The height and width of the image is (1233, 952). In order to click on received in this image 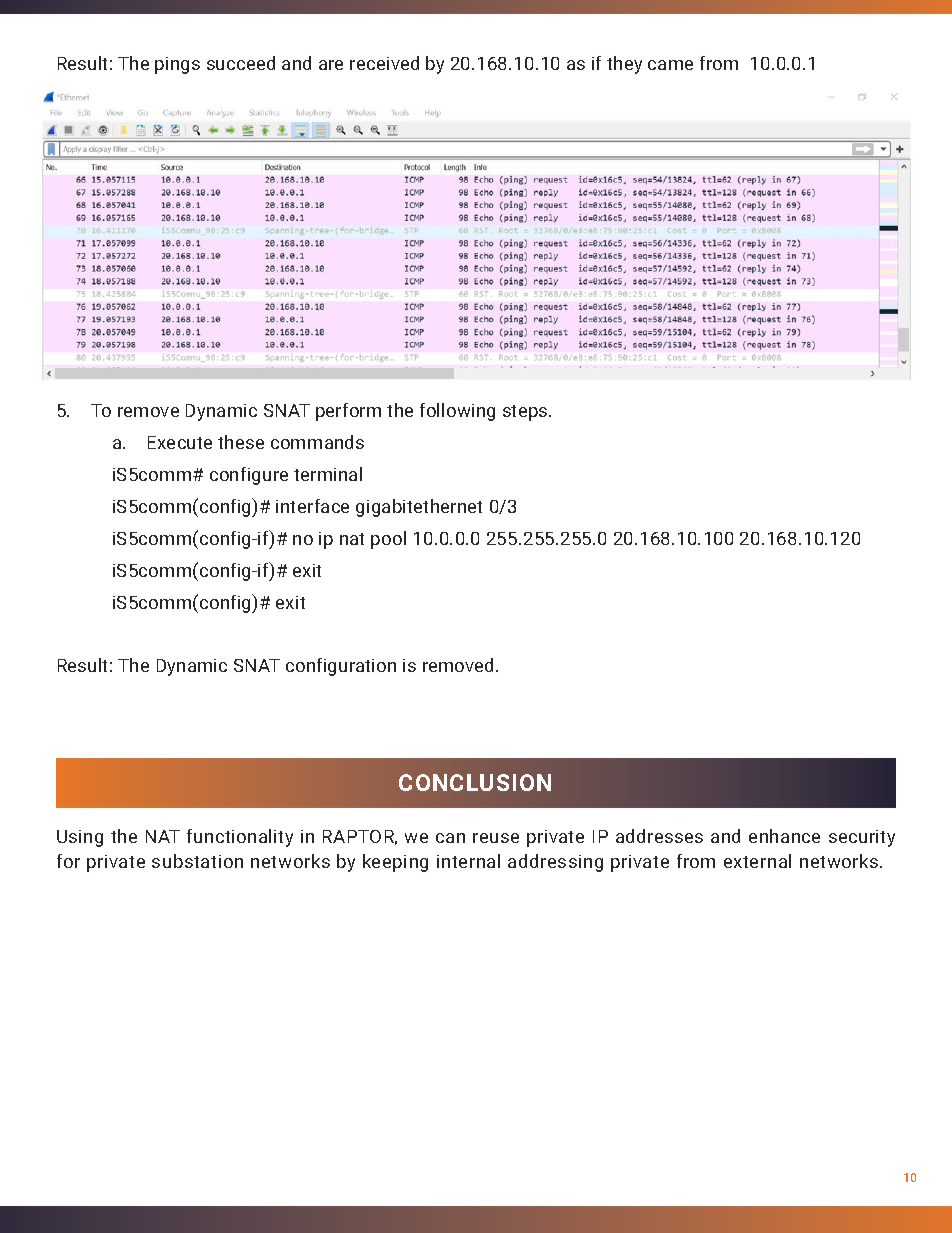, I will do `click(384, 63)`.
